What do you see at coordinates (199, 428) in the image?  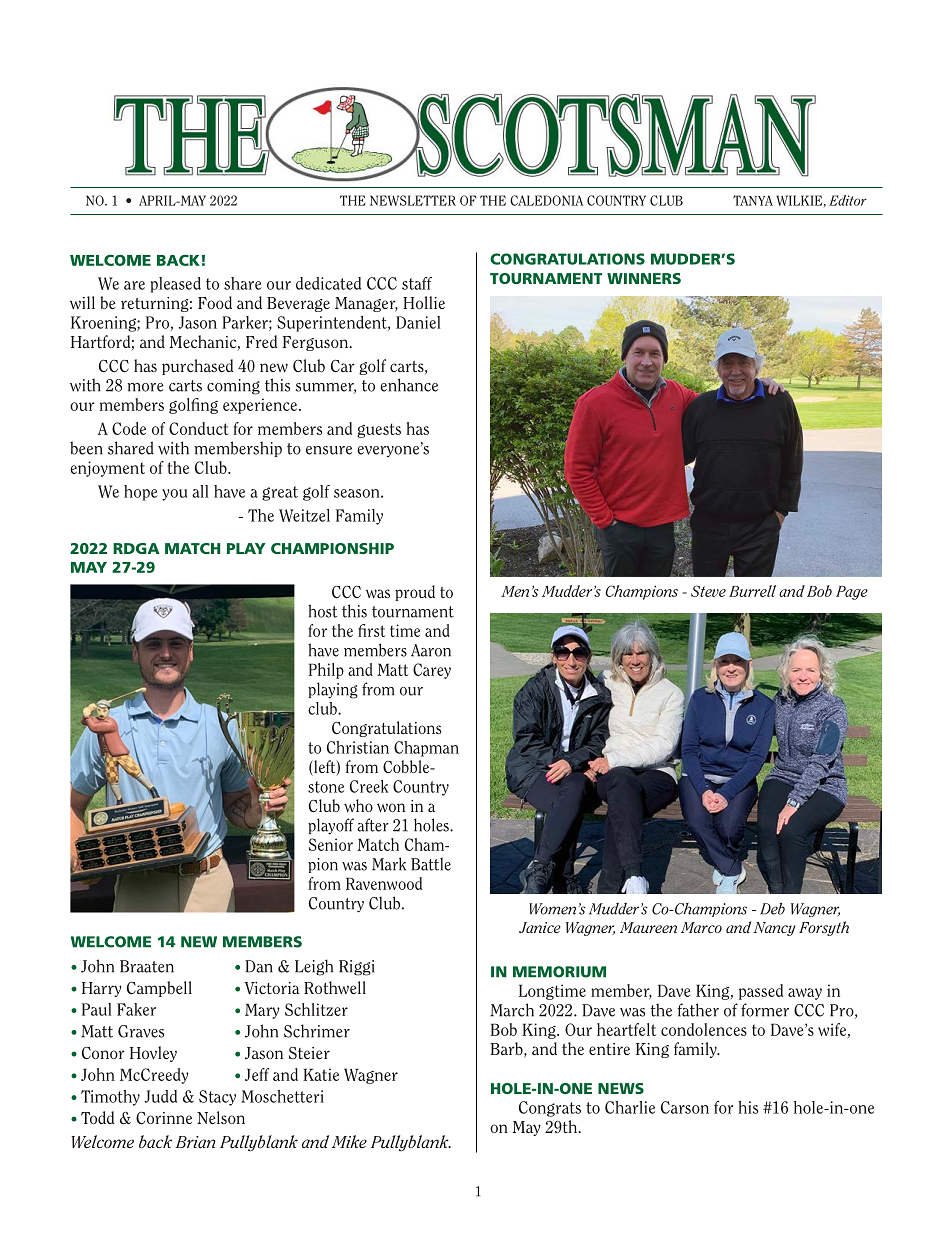 I see `Conduct` at bounding box center [199, 428].
